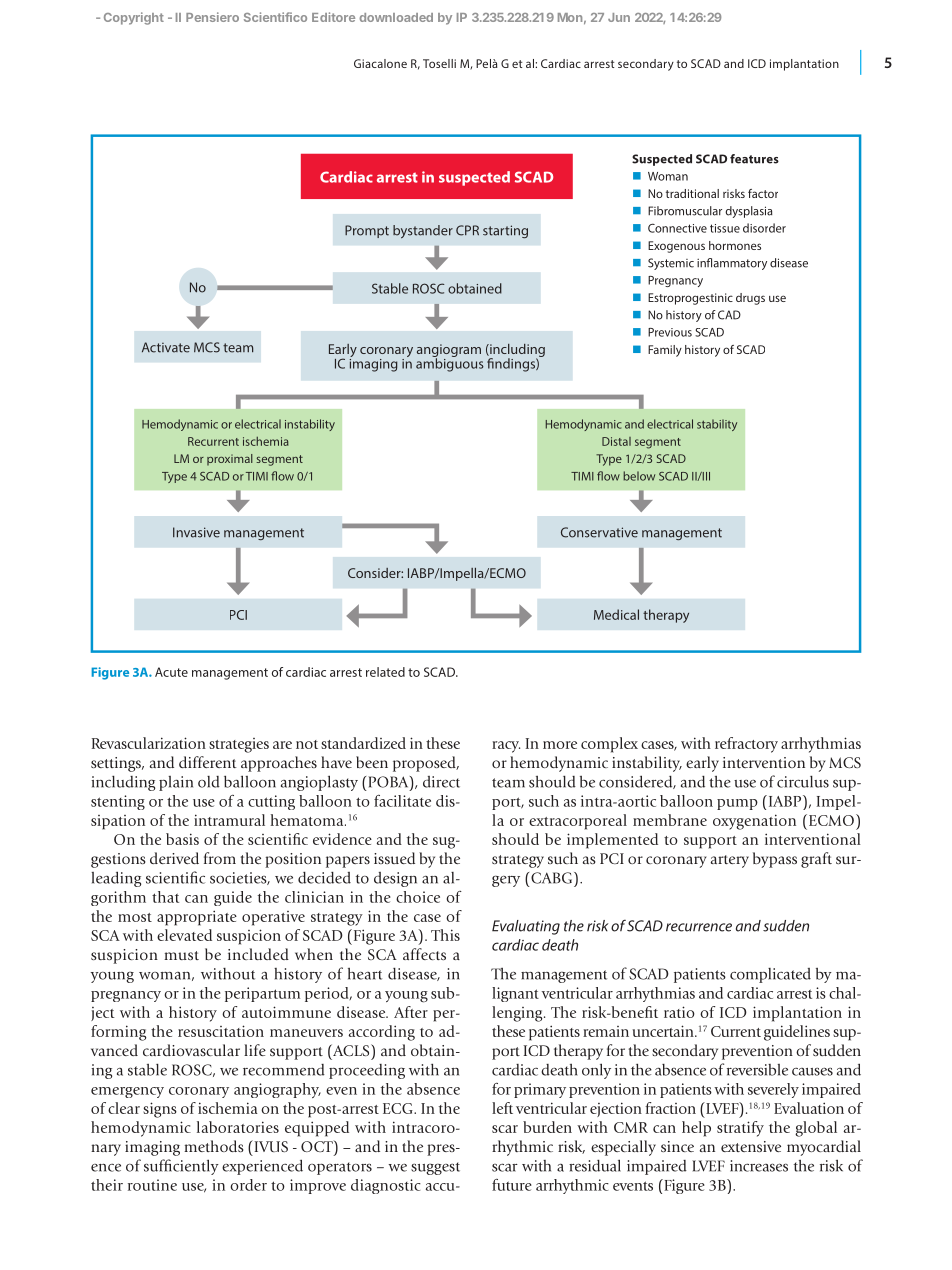  I want to click on ambiguous, so click(450, 364).
